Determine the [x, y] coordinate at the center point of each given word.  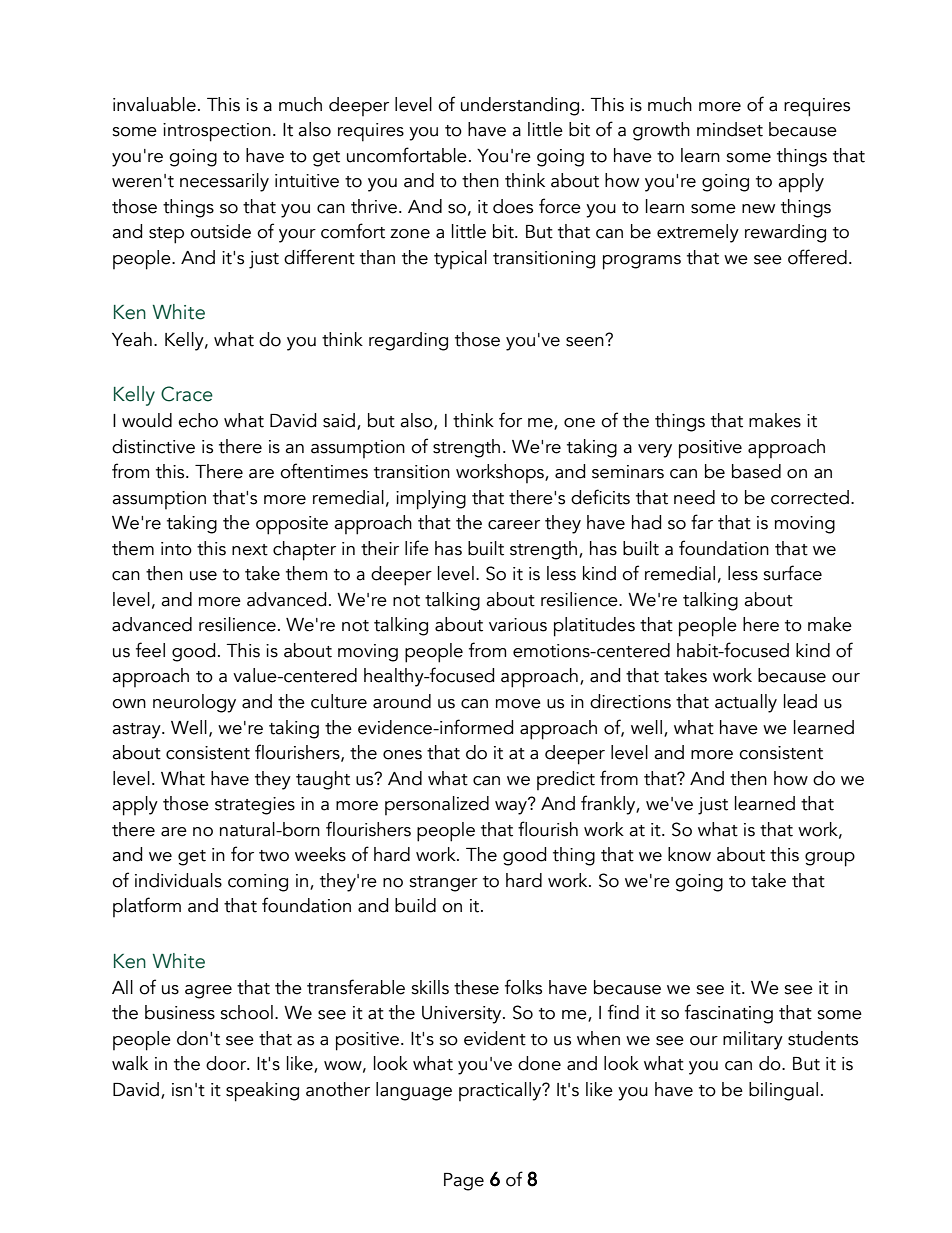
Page [464, 1182]
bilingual [783, 1091]
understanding [520, 106]
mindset [730, 129]
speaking [262, 1092]
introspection [217, 132]
